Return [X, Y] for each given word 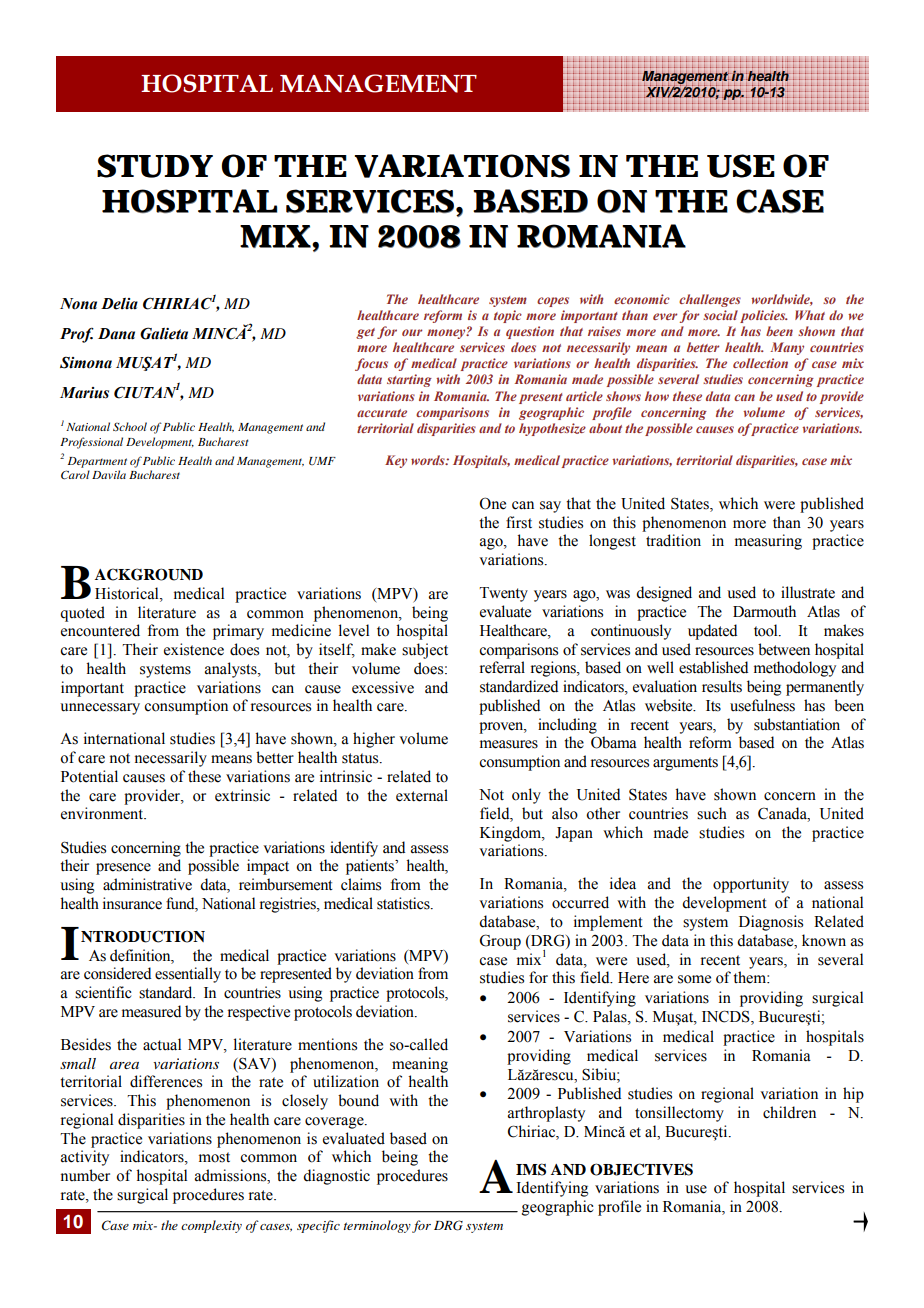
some [694, 979]
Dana [116, 334]
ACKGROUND [149, 574]
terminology [377, 1226]
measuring [768, 542]
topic [508, 316]
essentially [188, 975]
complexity [211, 1226]
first [519, 522]
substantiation [797, 724]
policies [764, 316]
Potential [89, 776]
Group [500, 942]
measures [509, 744]
